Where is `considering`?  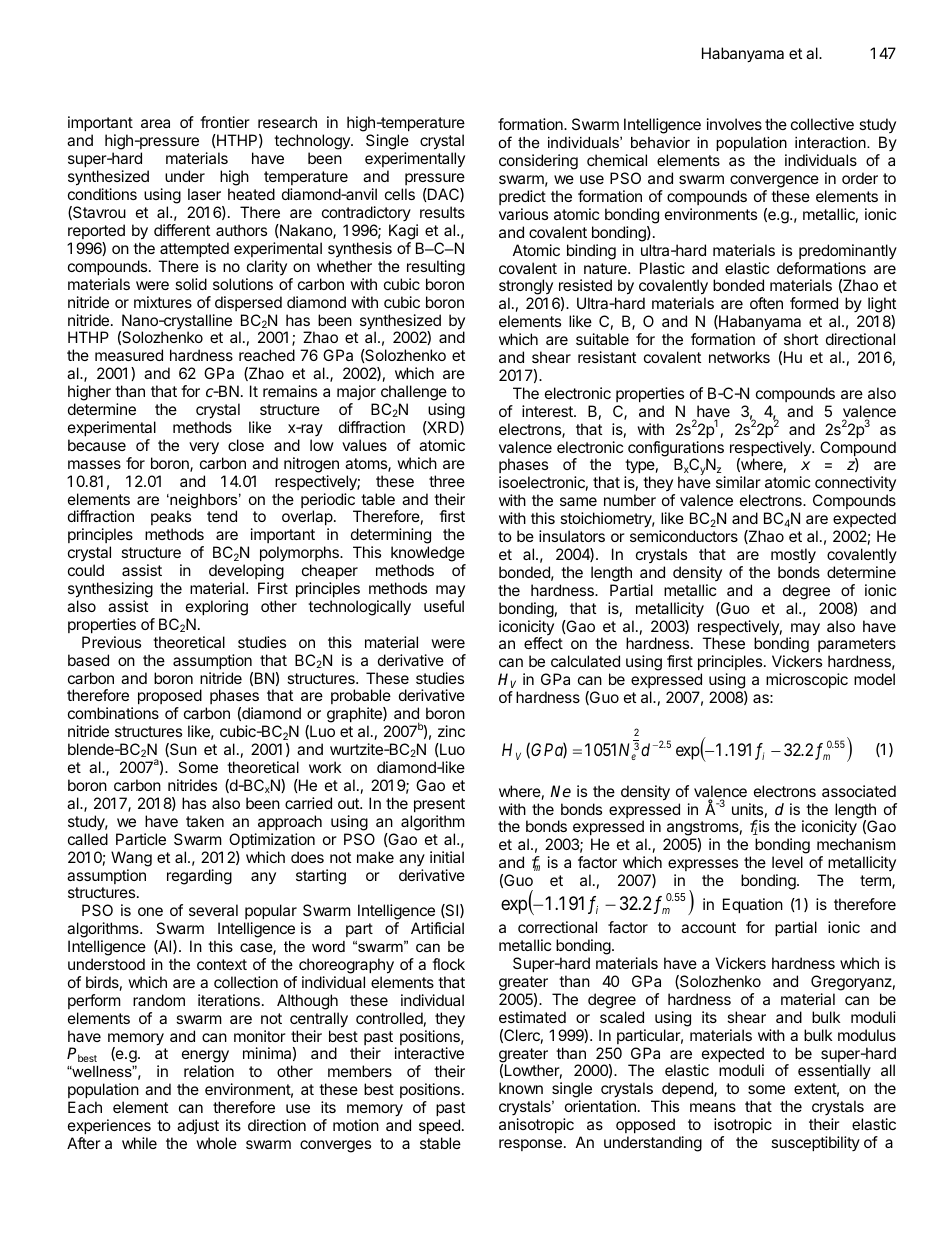 considering is located at coordinates (538, 162).
